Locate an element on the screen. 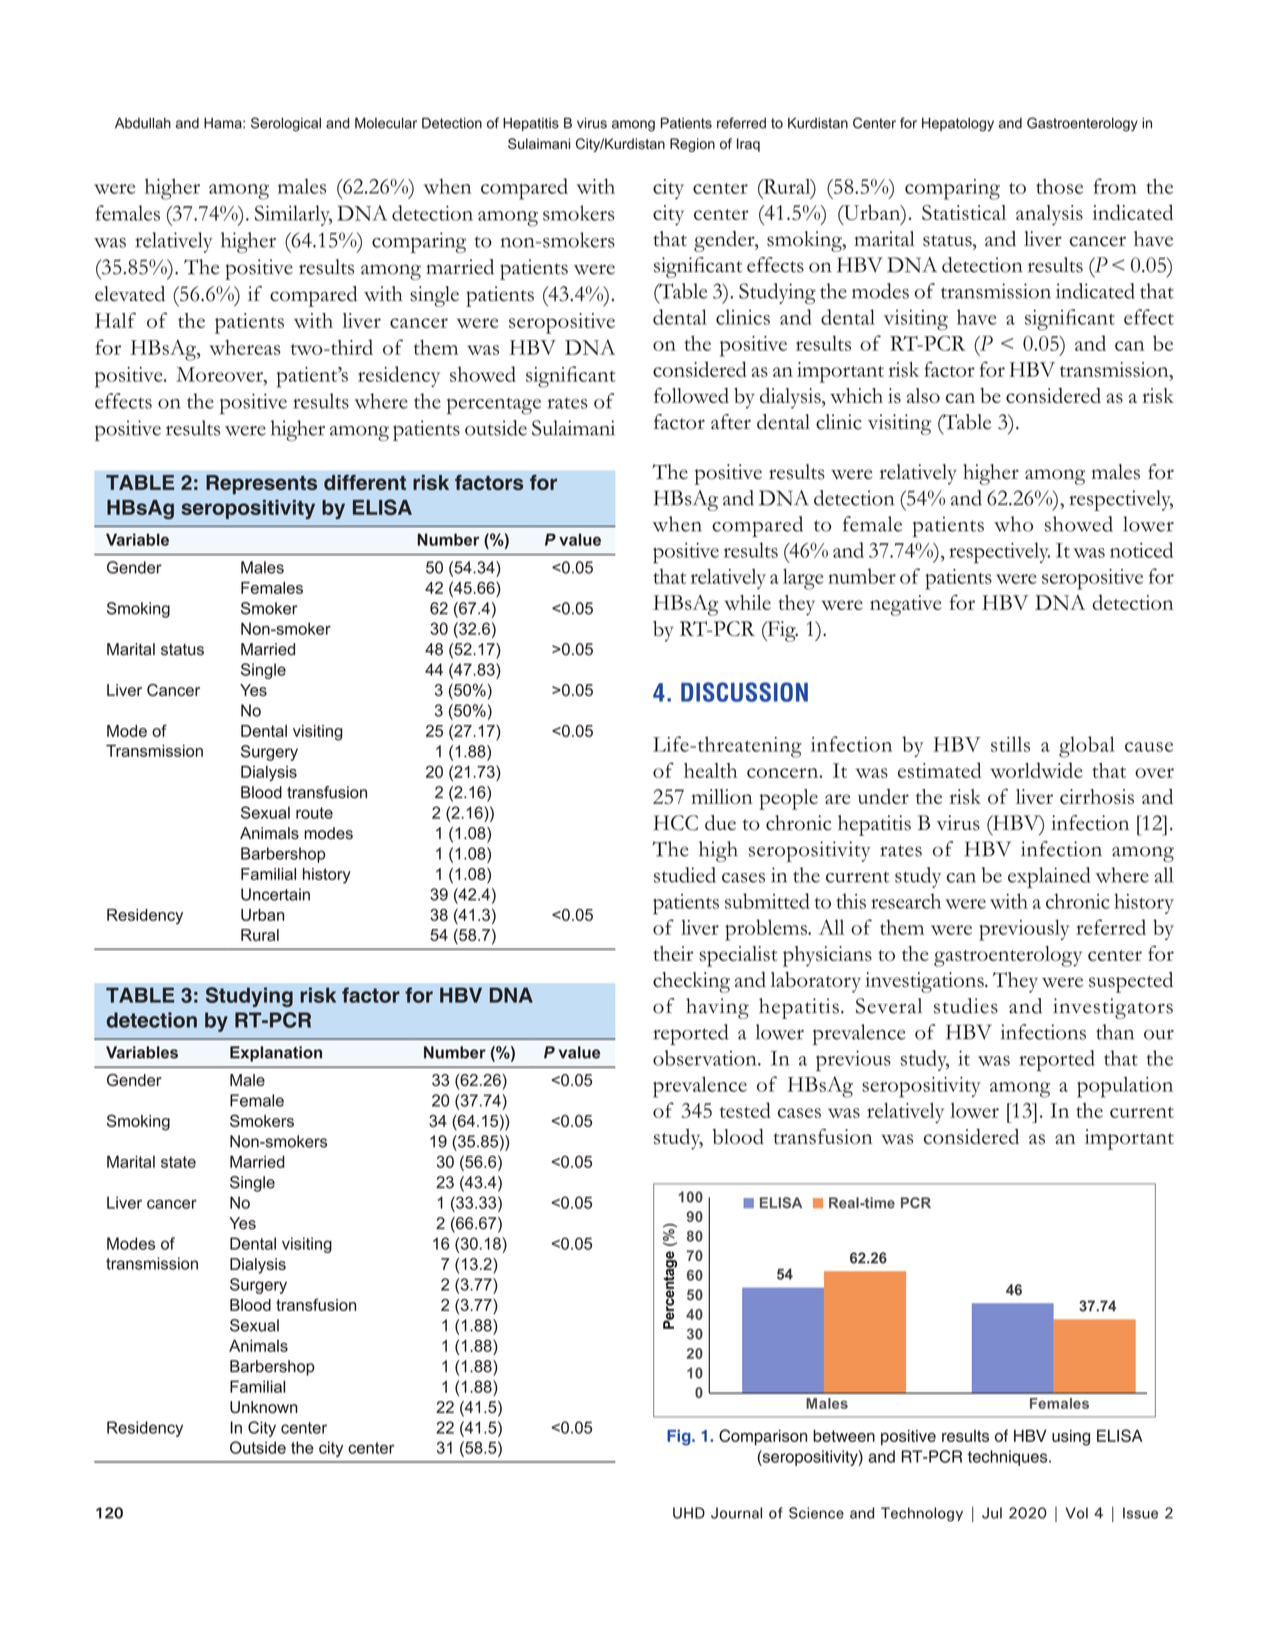  Represents is located at coordinates (261, 484).
